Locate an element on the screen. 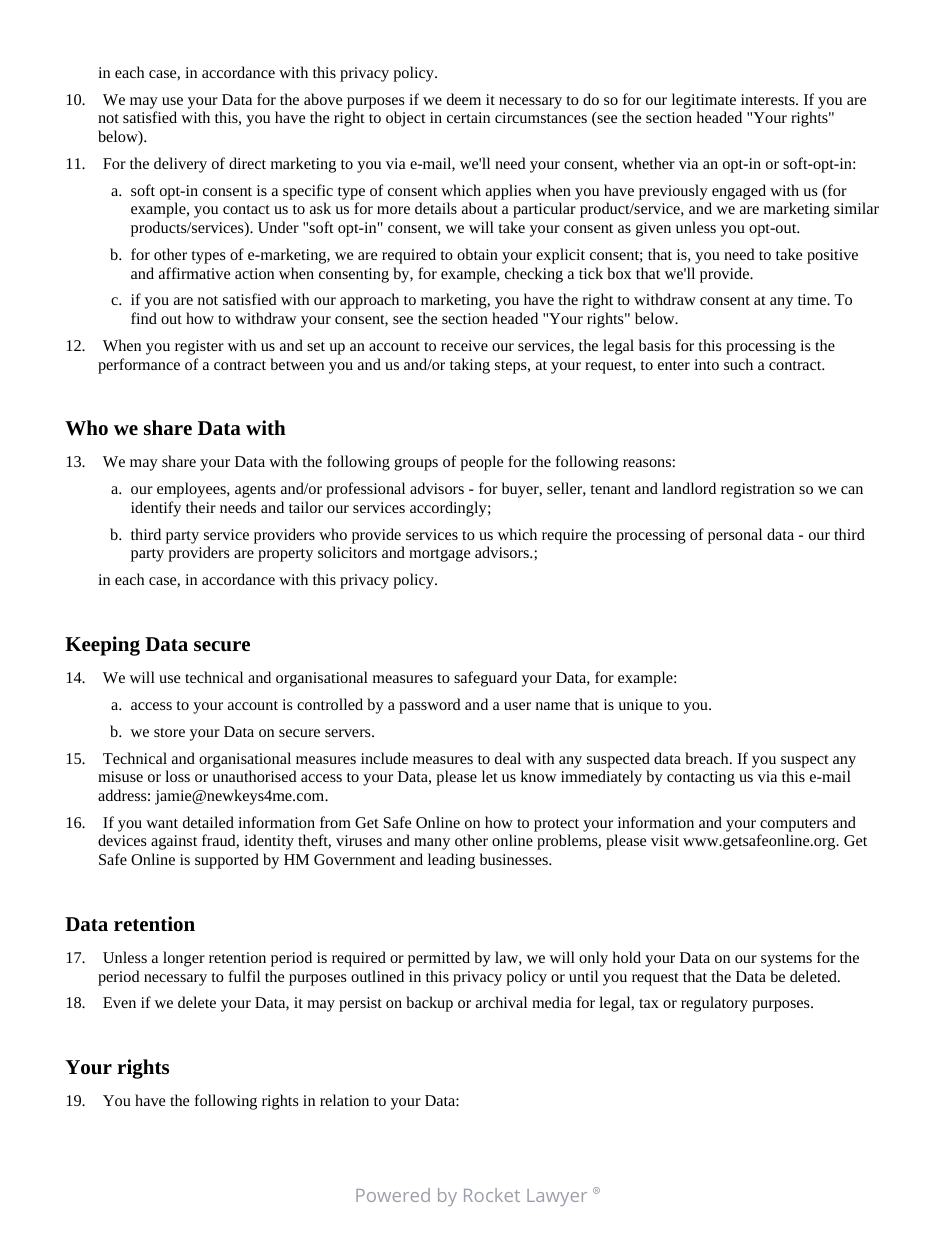 This screenshot has height=1233, width=952. legitimate is located at coordinates (704, 101).
